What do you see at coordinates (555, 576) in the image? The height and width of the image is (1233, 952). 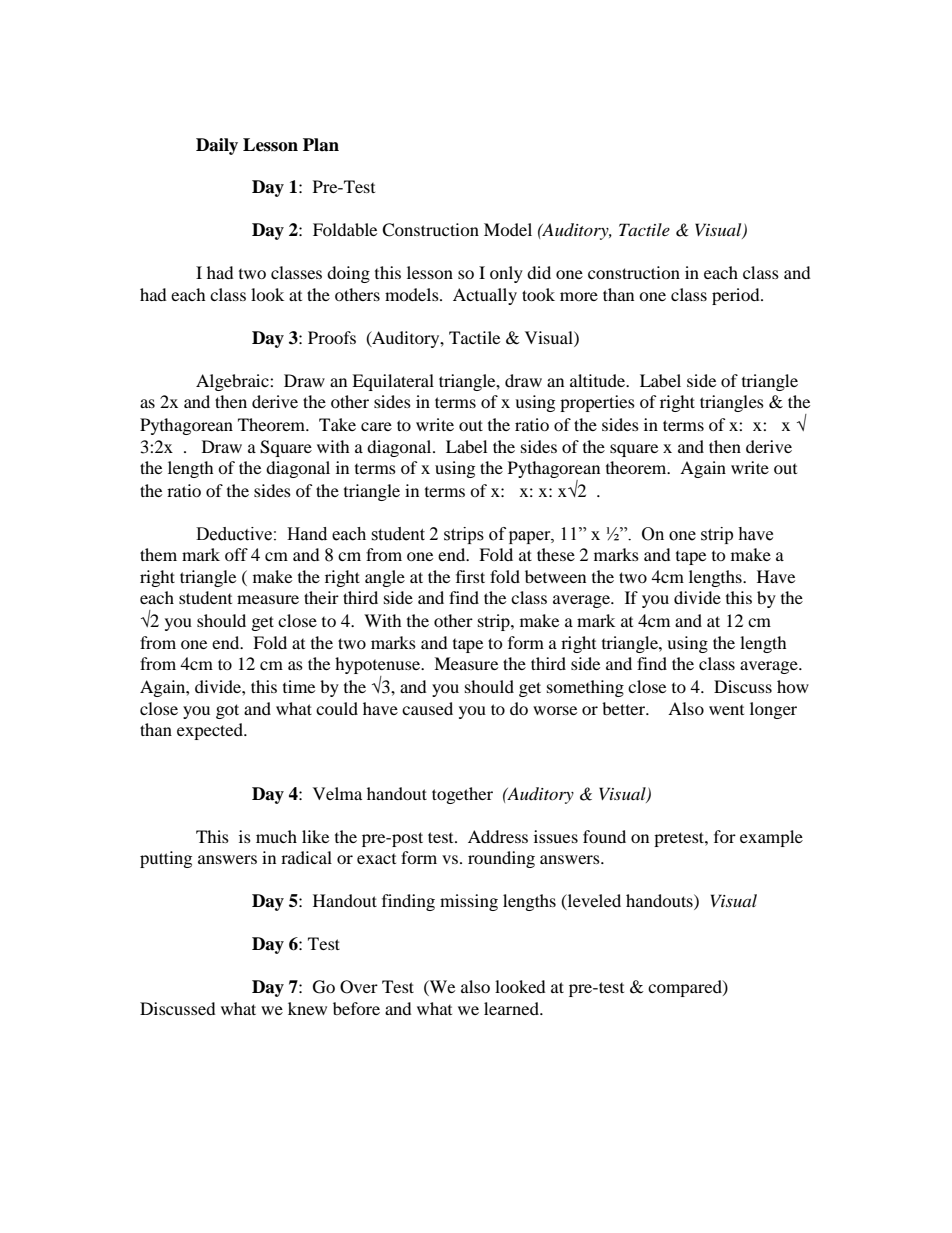 I see `between` at bounding box center [555, 576].
